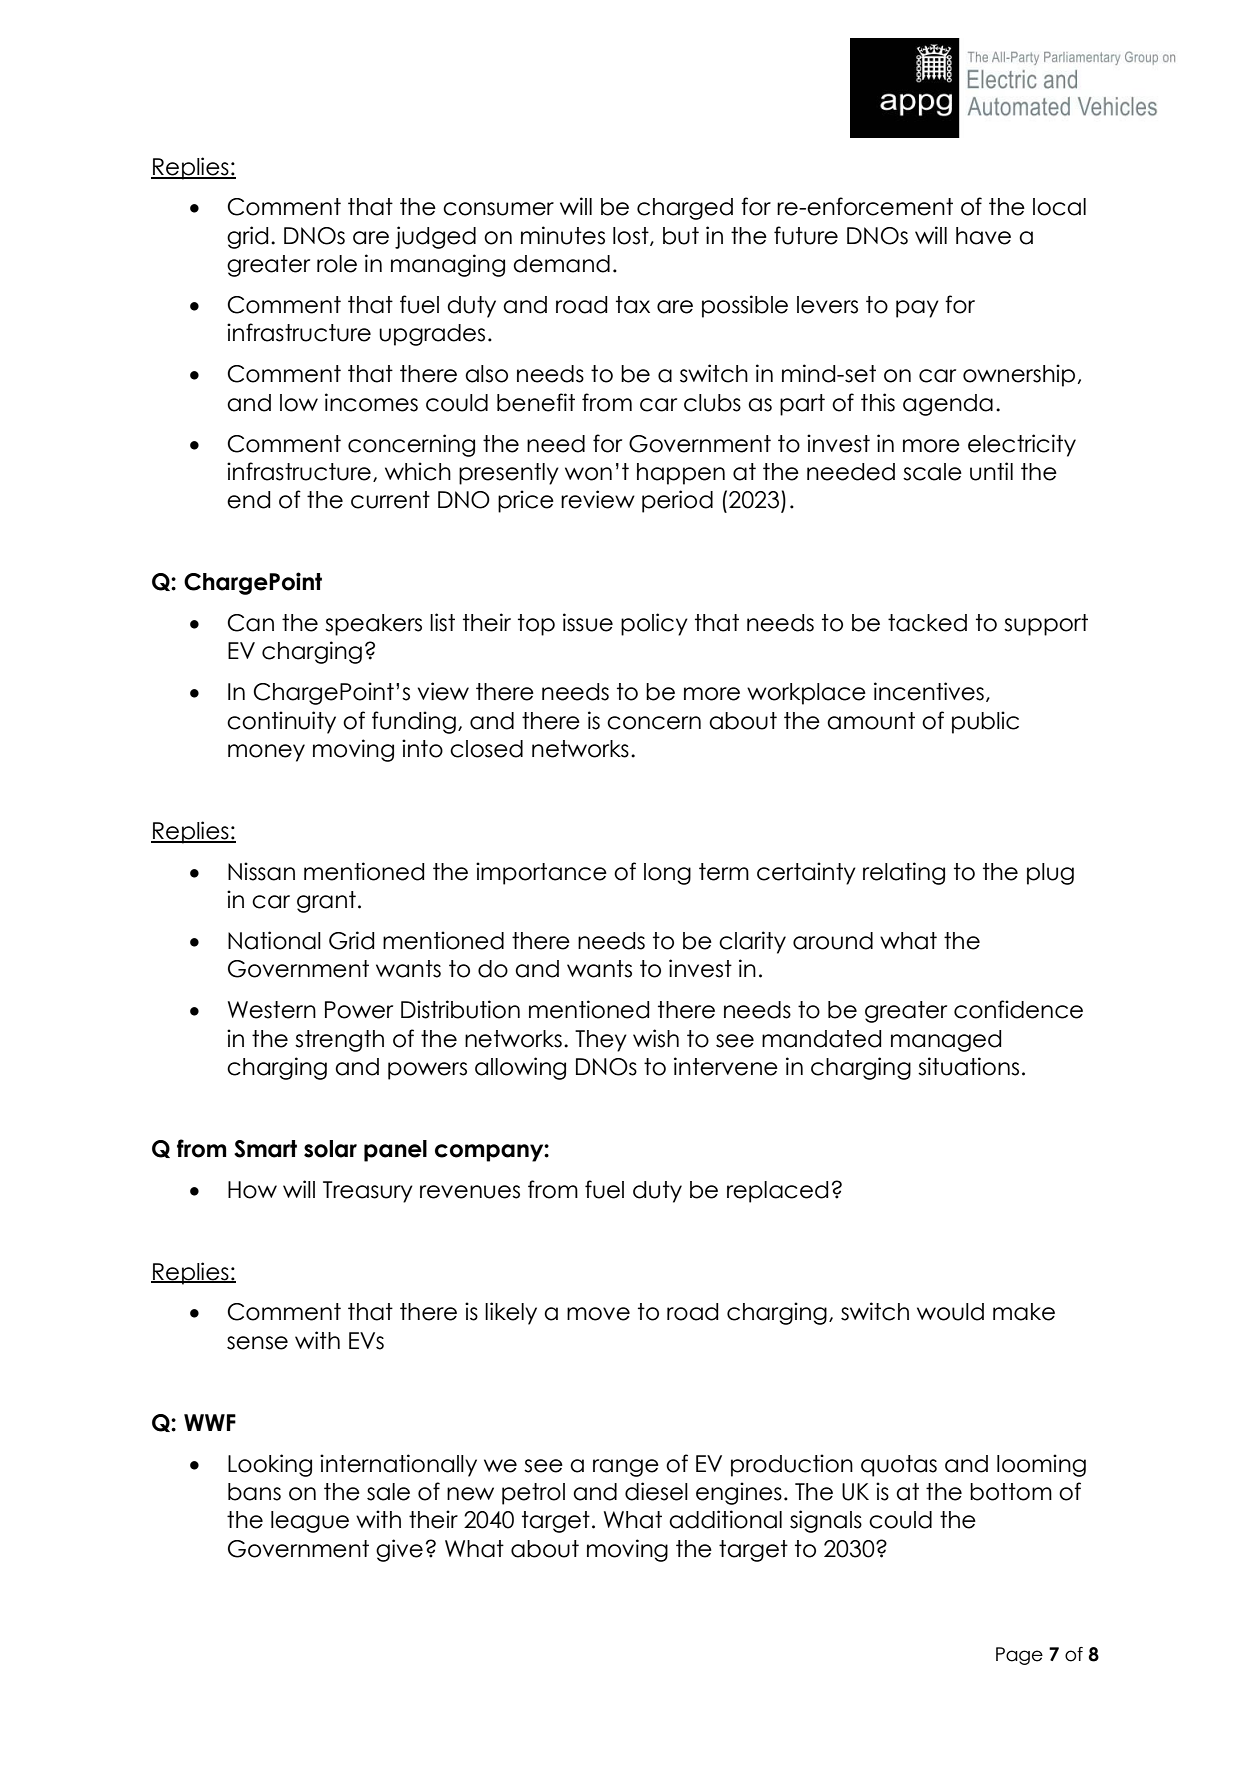  I want to click on have, so click(983, 236).
